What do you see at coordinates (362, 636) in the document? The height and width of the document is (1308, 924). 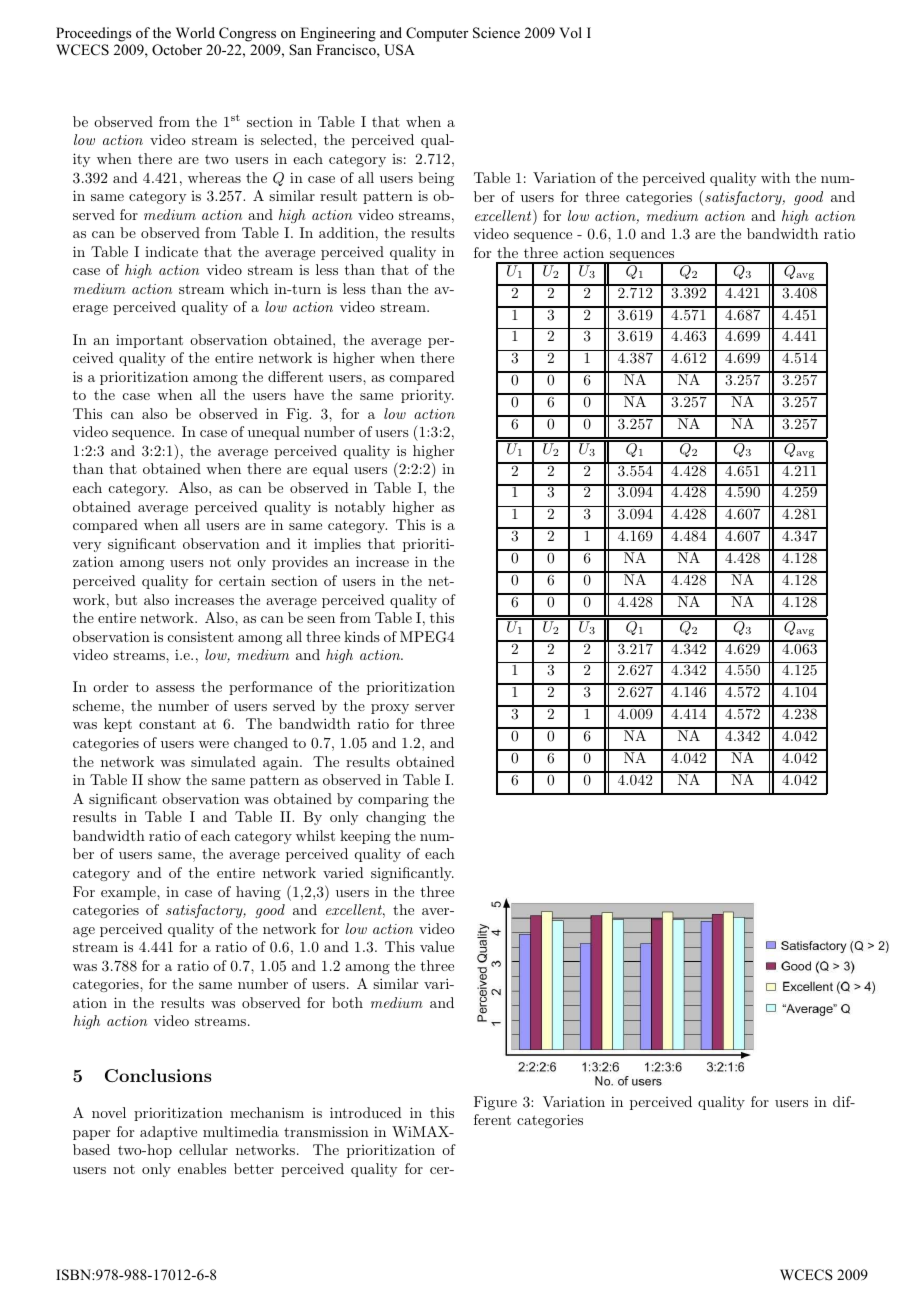 I see `kinds` at bounding box center [362, 636].
